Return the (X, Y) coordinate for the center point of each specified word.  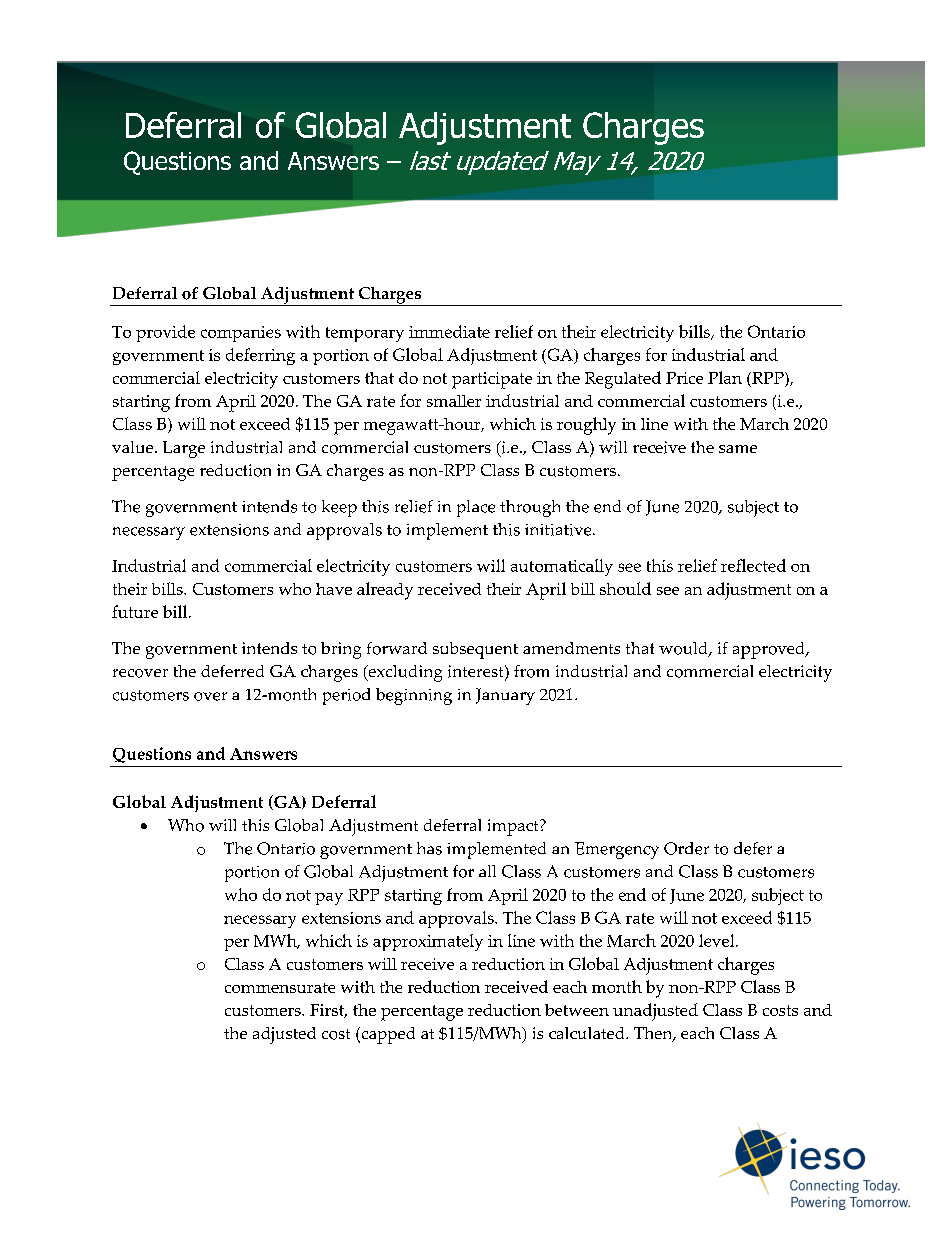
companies (241, 334)
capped (387, 1035)
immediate (449, 331)
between (577, 1010)
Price (684, 378)
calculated (588, 1033)
